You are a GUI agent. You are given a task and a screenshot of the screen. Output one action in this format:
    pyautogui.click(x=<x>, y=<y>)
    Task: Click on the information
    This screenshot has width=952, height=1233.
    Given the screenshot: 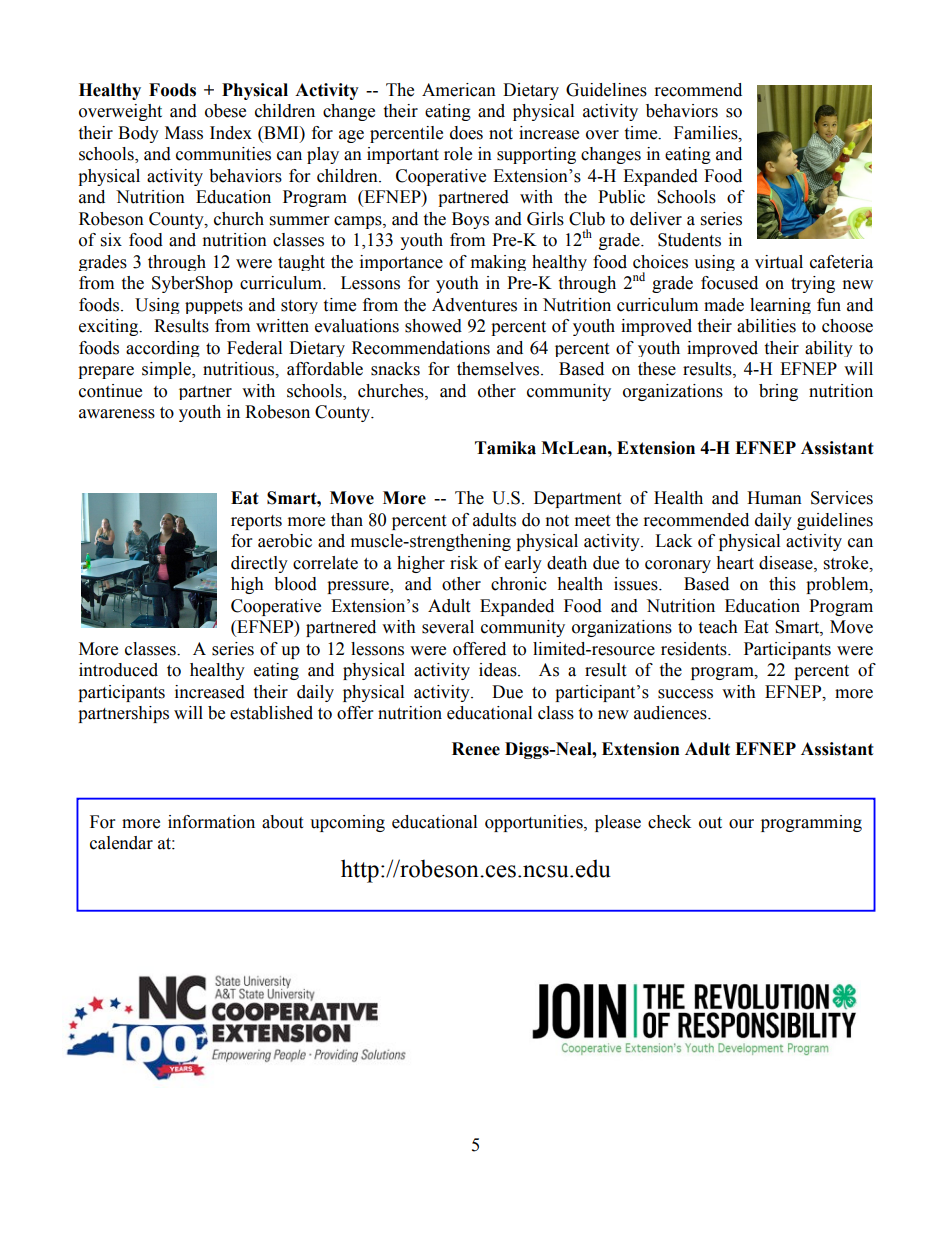 What is the action you would take?
    pyautogui.click(x=211, y=822)
